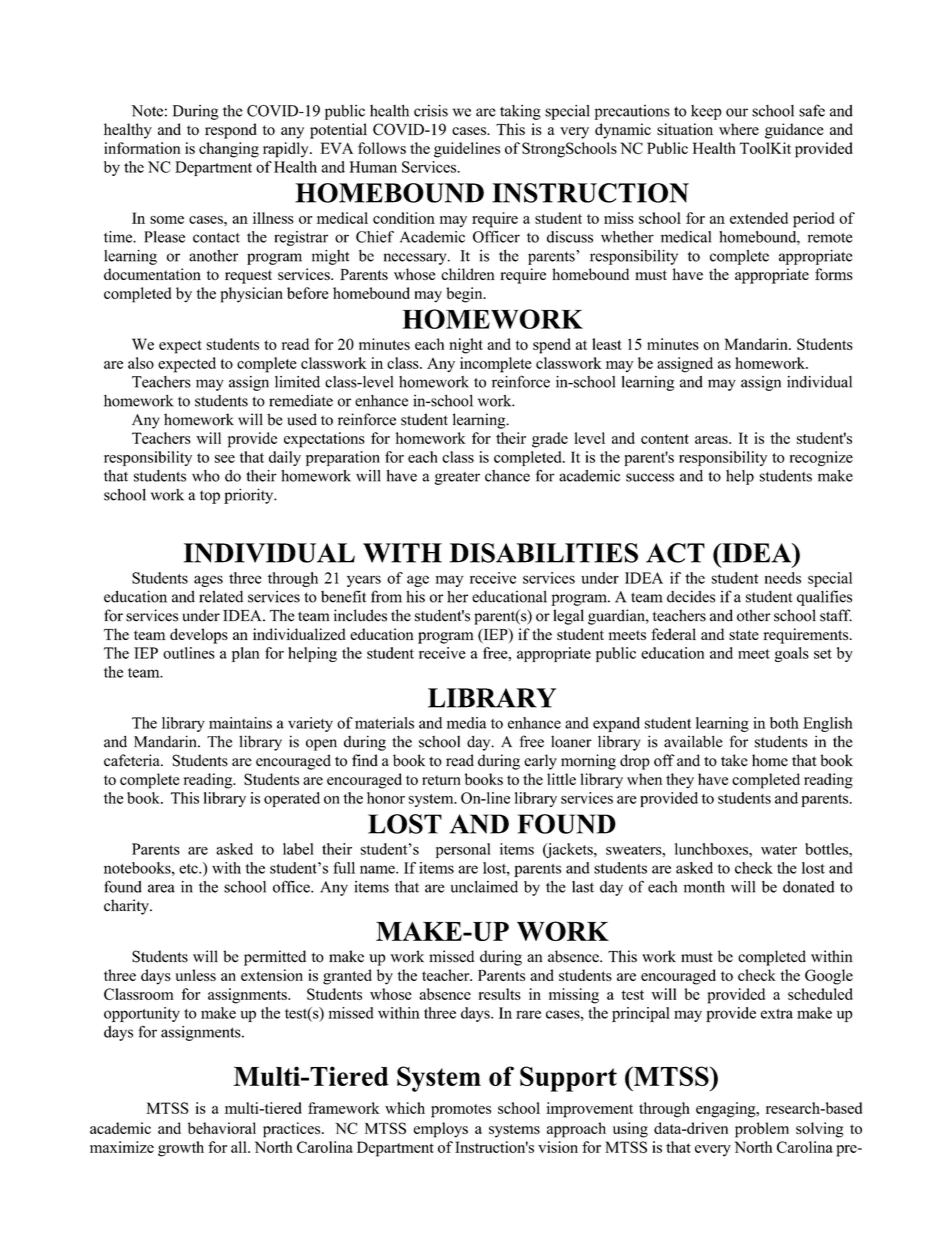 The width and height of the screenshot is (952, 1233). I want to click on night, so click(466, 346).
